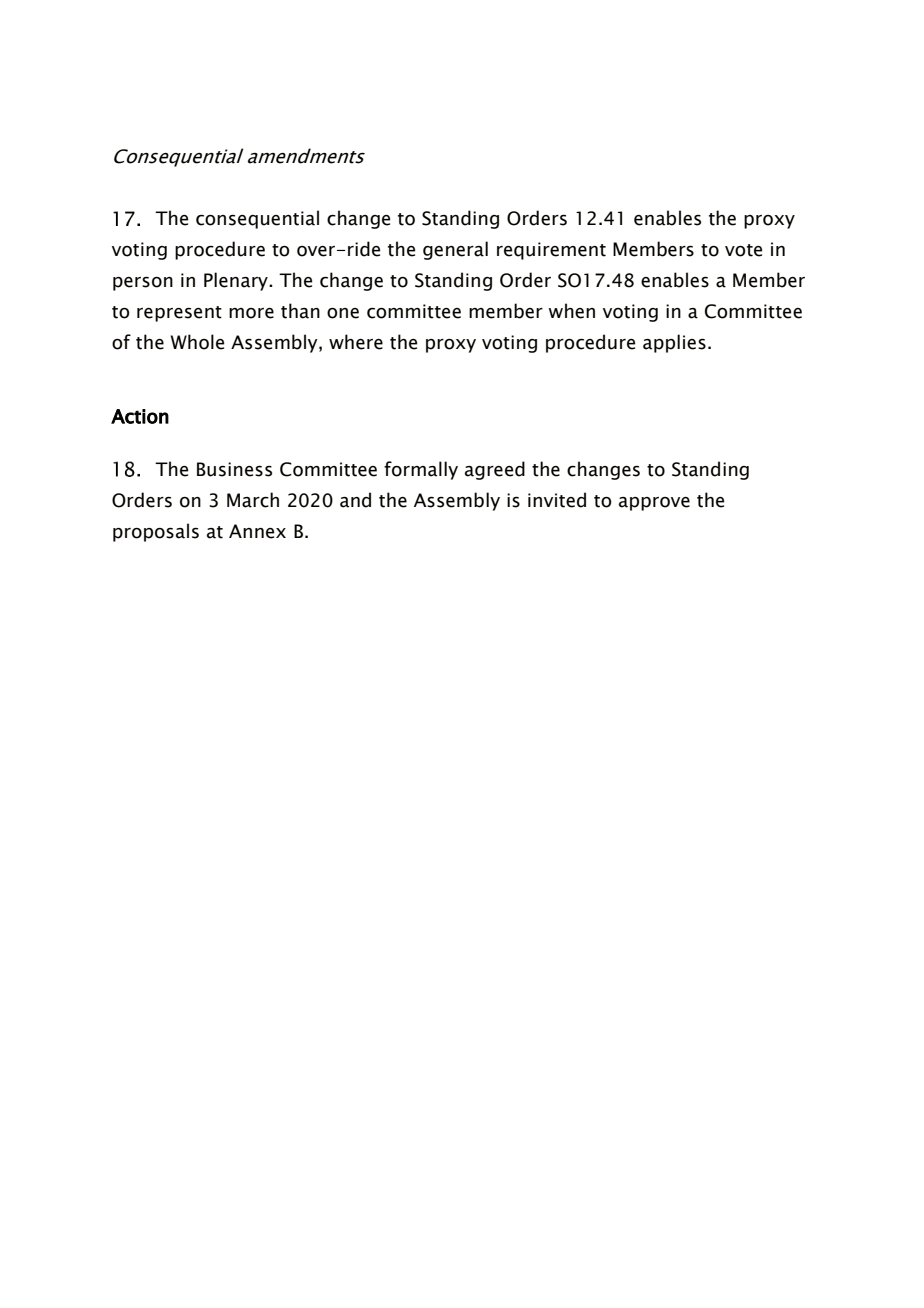  Describe the element at coordinates (455, 250) in the screenshot. I see `general` at that location.
